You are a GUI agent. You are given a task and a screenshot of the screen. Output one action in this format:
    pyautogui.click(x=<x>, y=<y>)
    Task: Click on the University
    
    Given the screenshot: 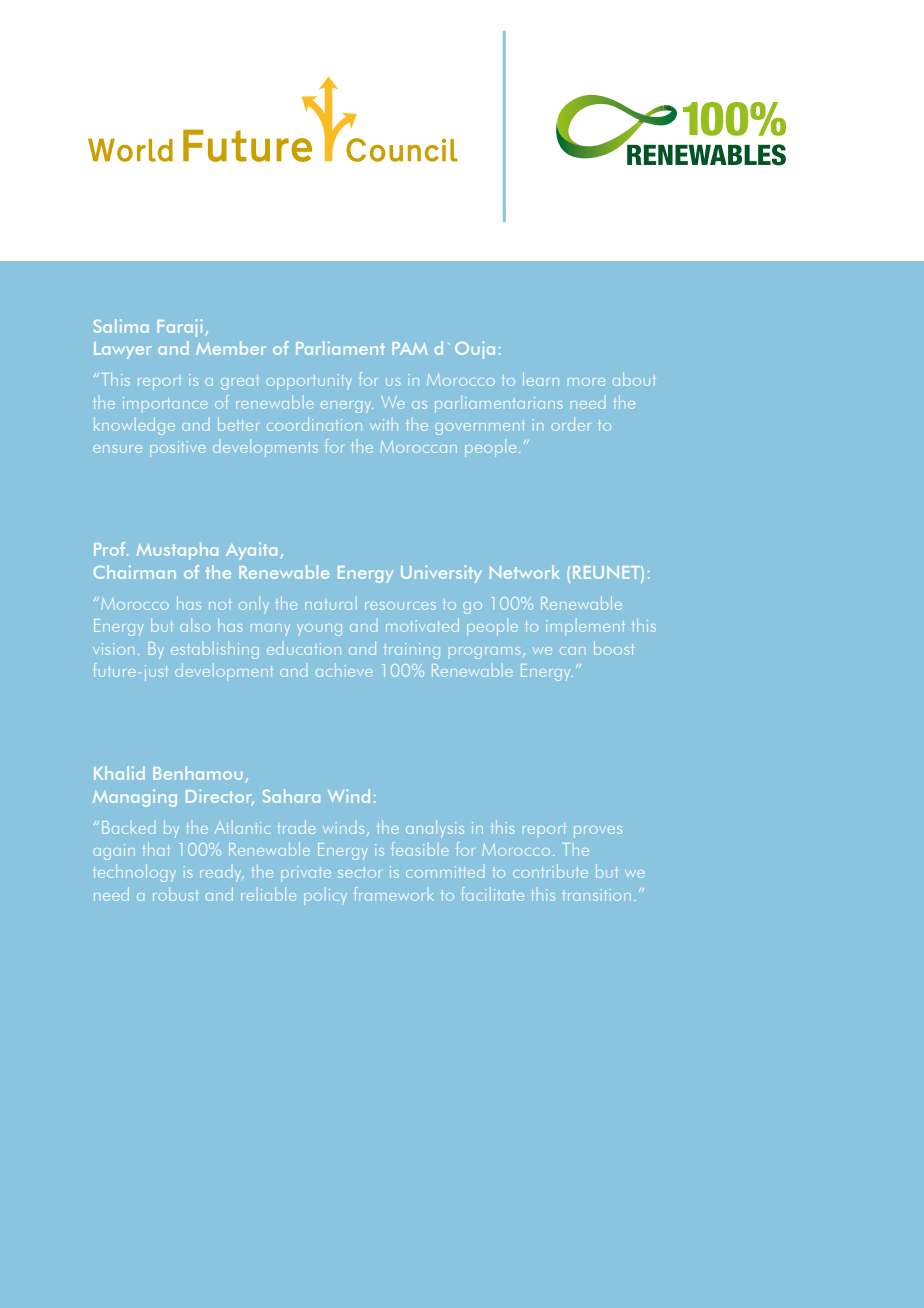 What is the action you would take?
    pyautogui.click(x=441, y=574)
